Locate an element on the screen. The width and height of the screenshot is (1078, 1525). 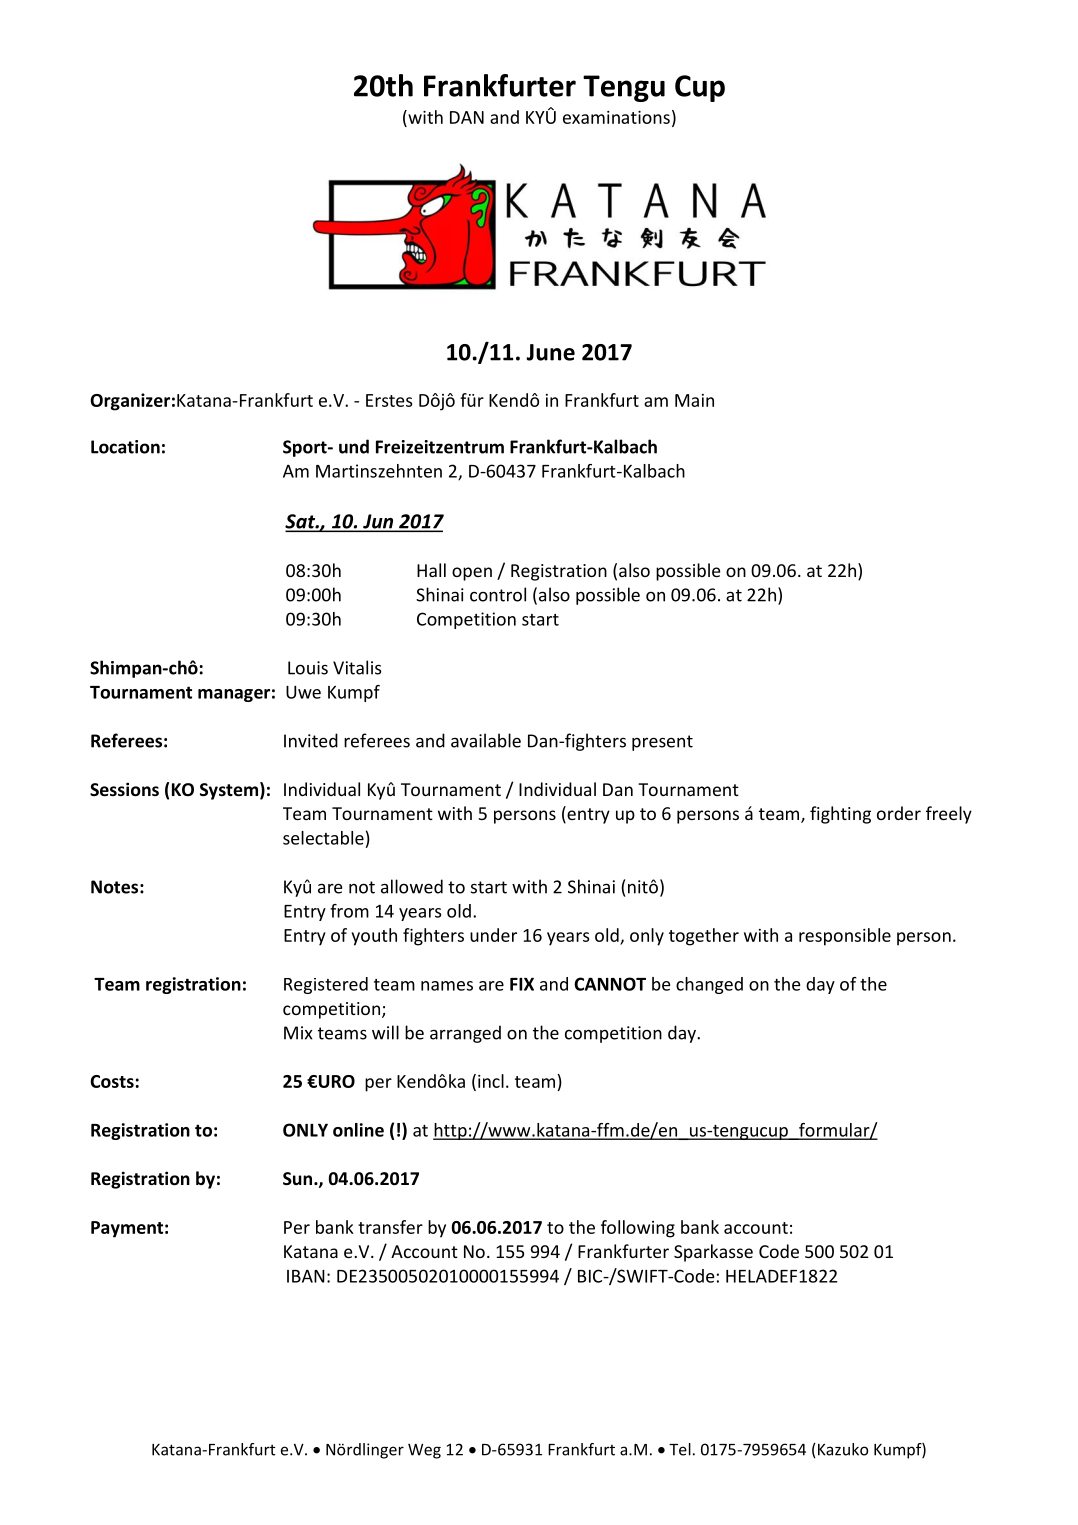
Main is located at coordinates (694, 400).
